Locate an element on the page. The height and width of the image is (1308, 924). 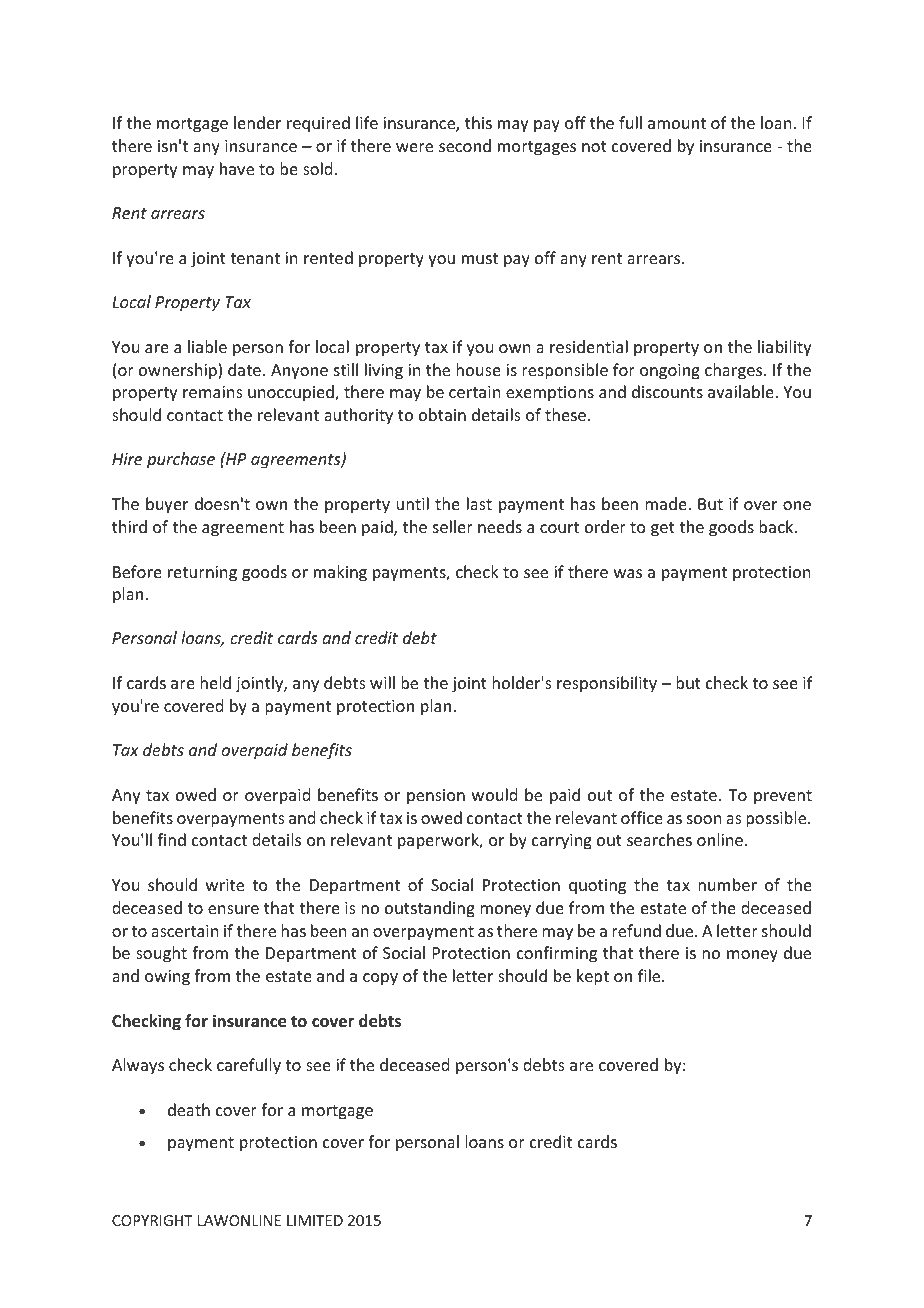
will is located at coordinates (382, 682).
